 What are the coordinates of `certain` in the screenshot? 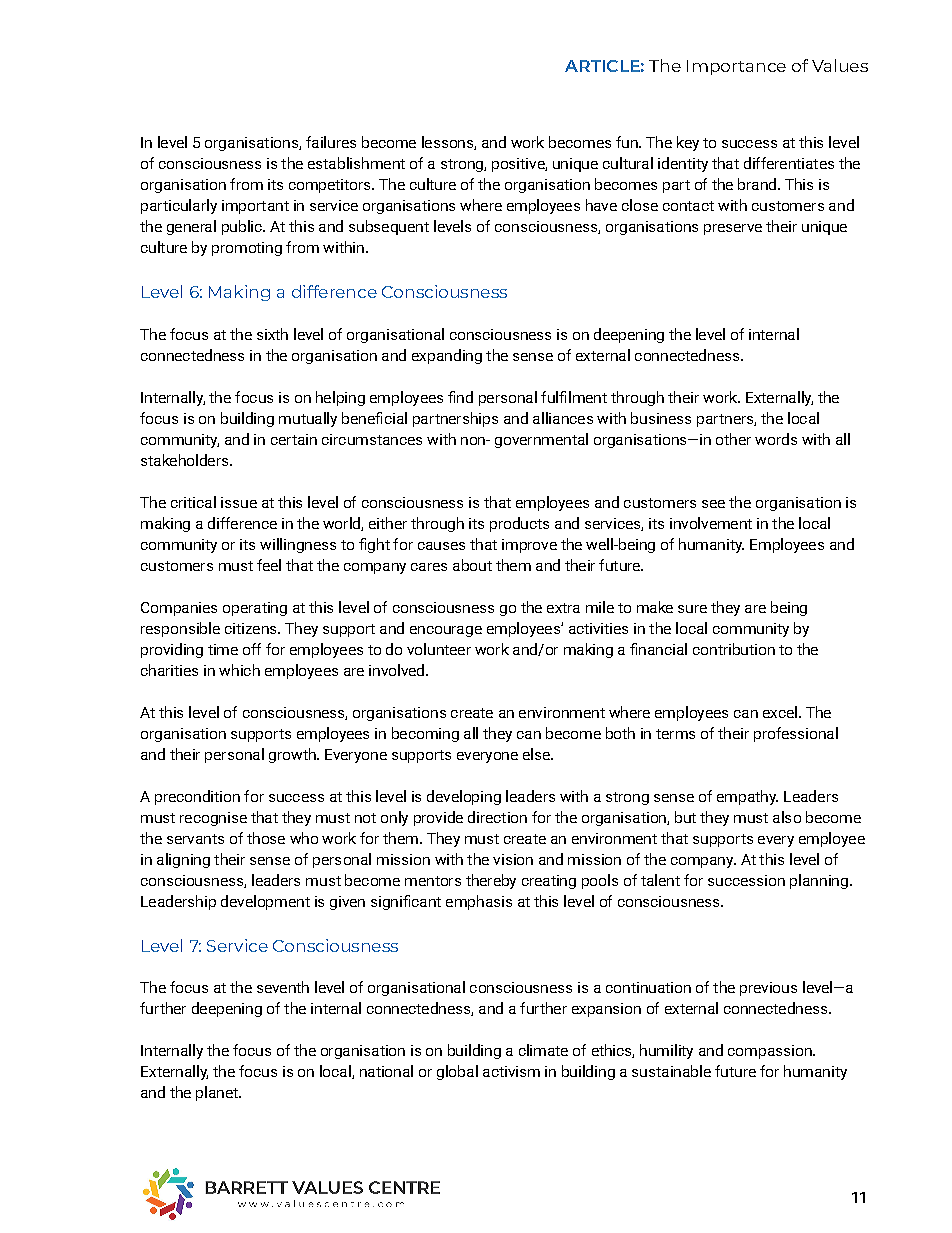 It's located at (294, 439).
